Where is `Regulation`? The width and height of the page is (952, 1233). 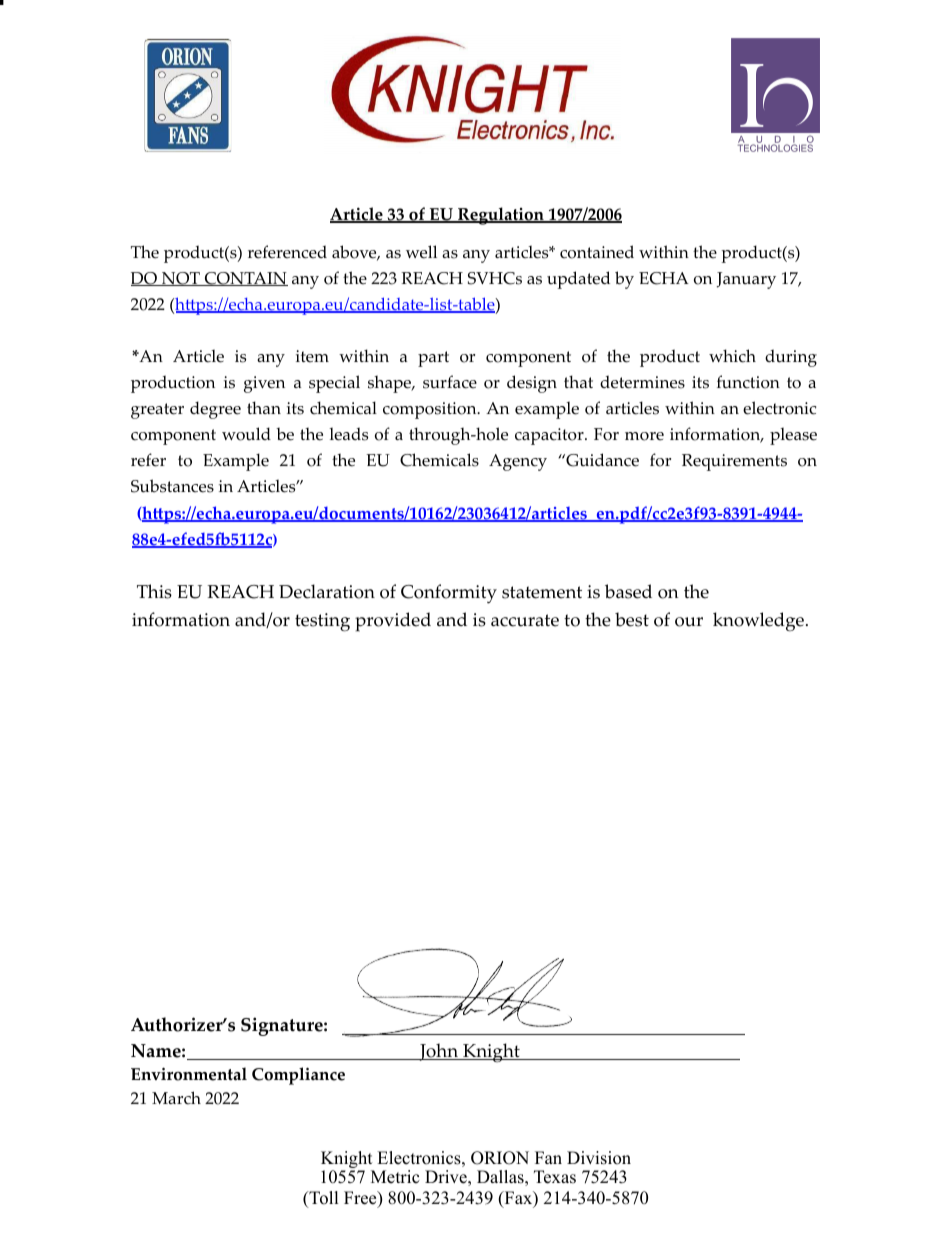
Regulation is located at coordinates (501, 216).
